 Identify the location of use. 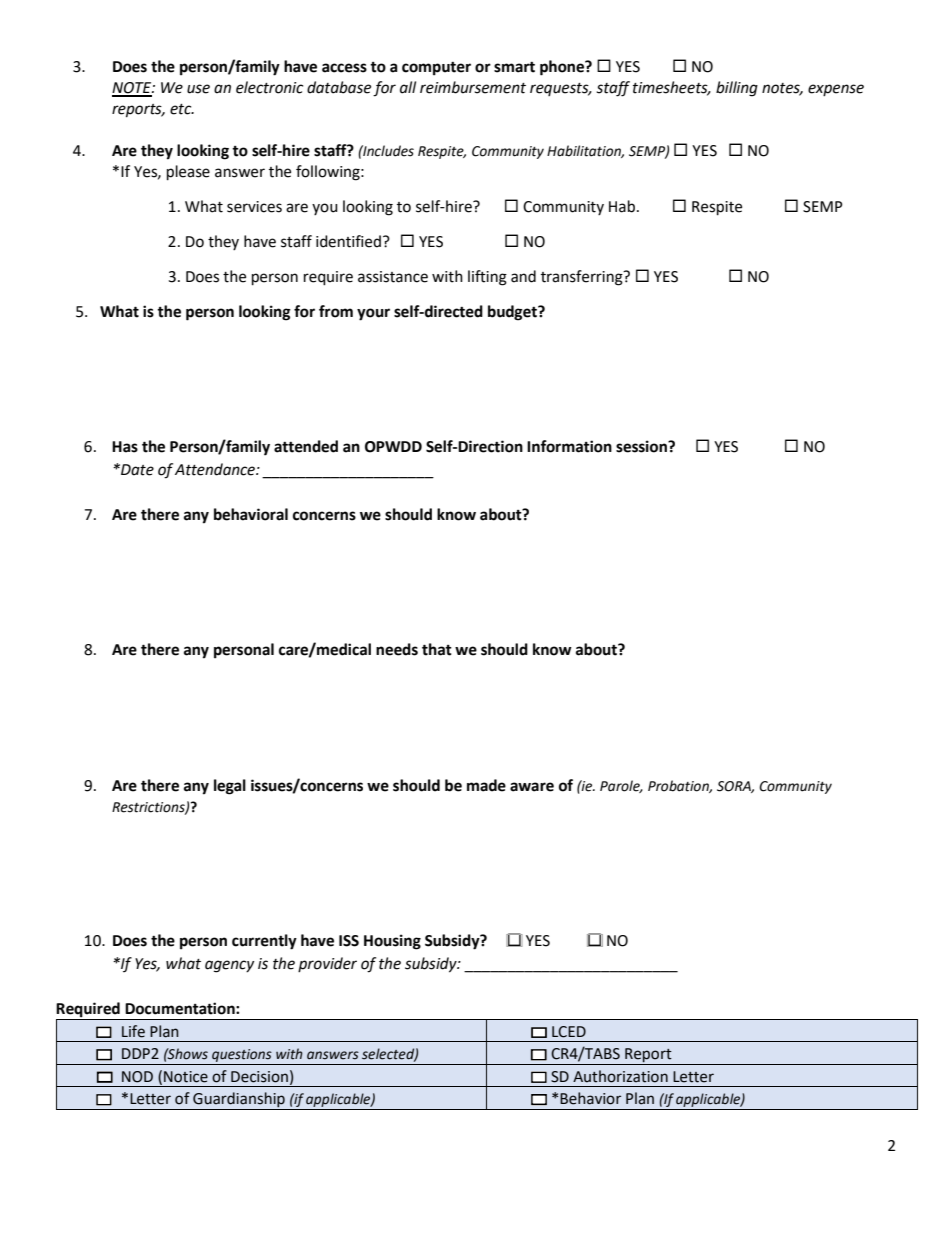
(198, 89).
